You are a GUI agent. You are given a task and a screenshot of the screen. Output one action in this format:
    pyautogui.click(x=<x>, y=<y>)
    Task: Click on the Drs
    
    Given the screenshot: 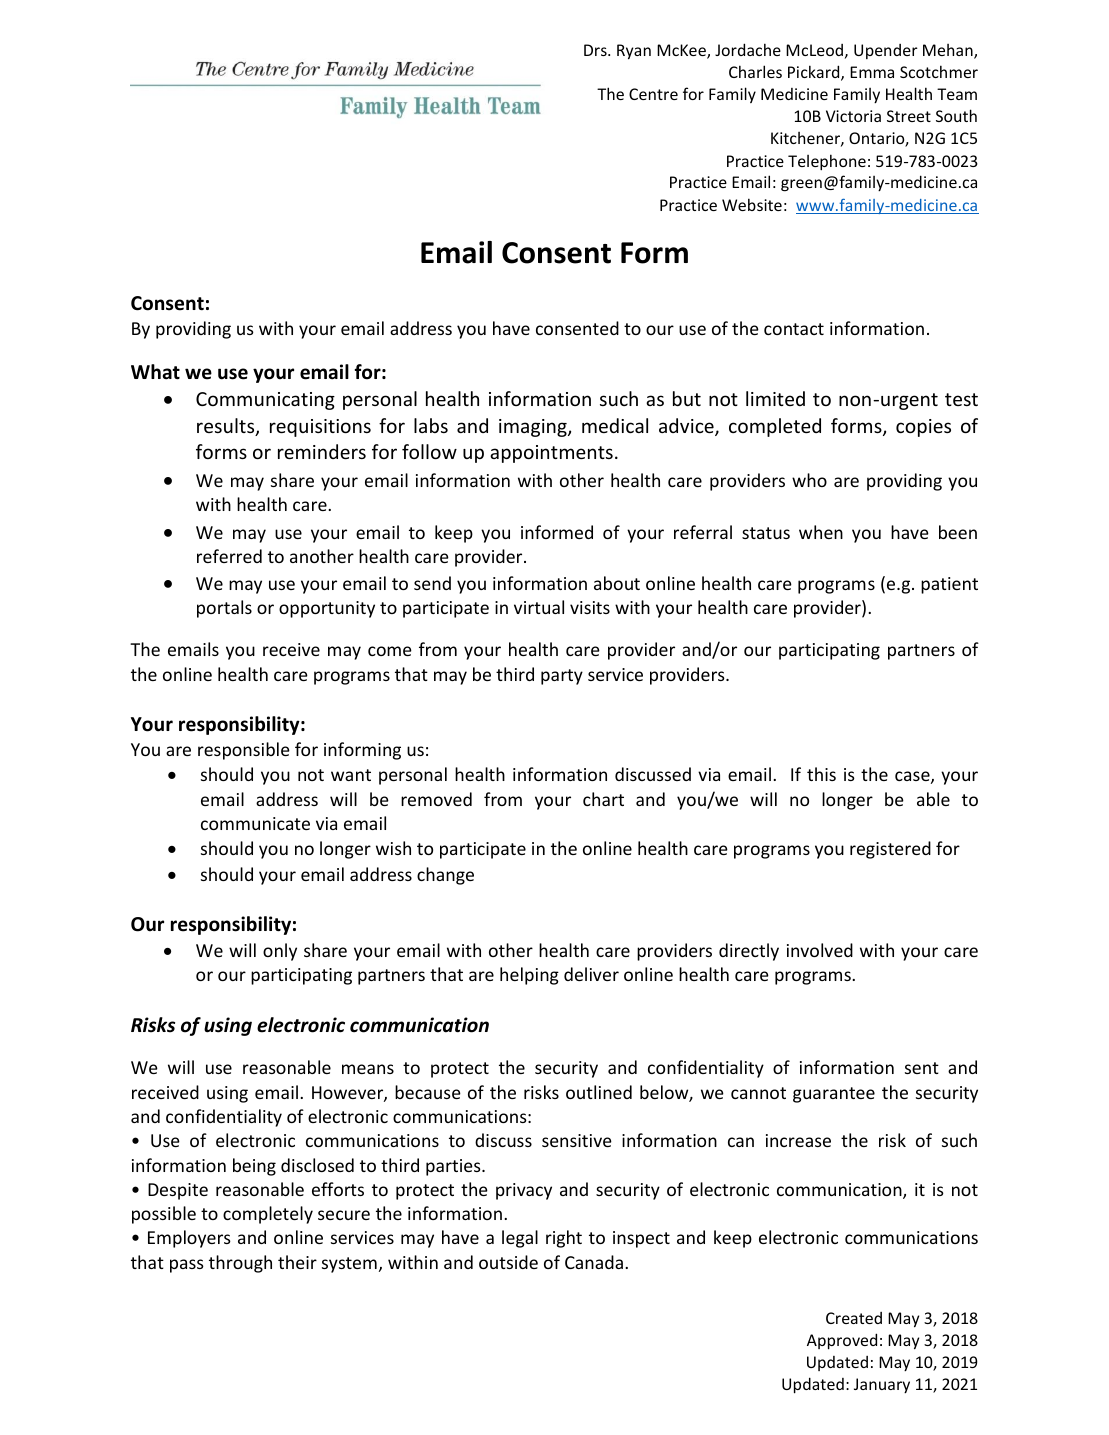 What is the action you would take?
    pyautogui.click(x=596, y=50)
